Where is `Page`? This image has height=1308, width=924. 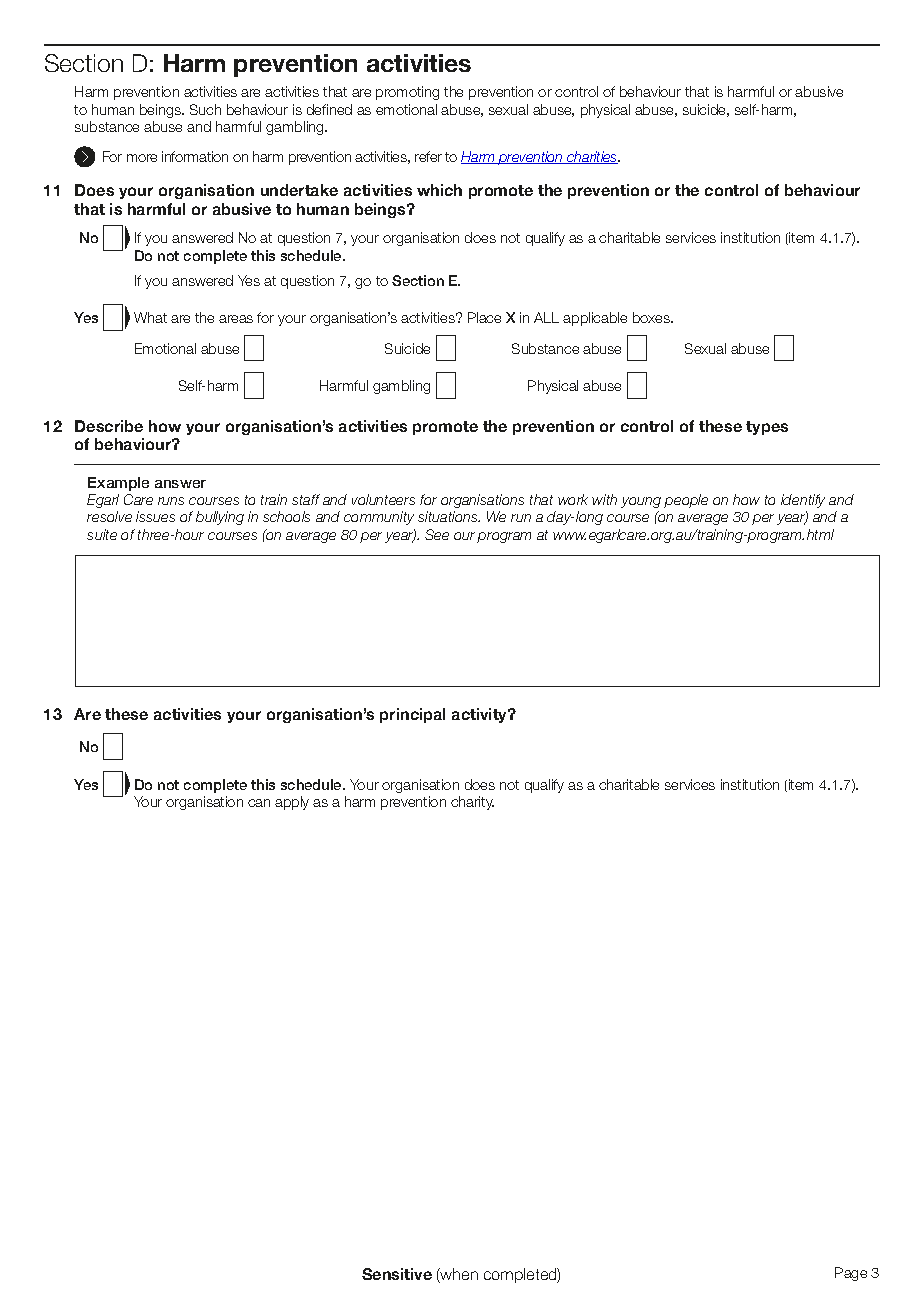
Page is located at coordinates (851, 1274).
